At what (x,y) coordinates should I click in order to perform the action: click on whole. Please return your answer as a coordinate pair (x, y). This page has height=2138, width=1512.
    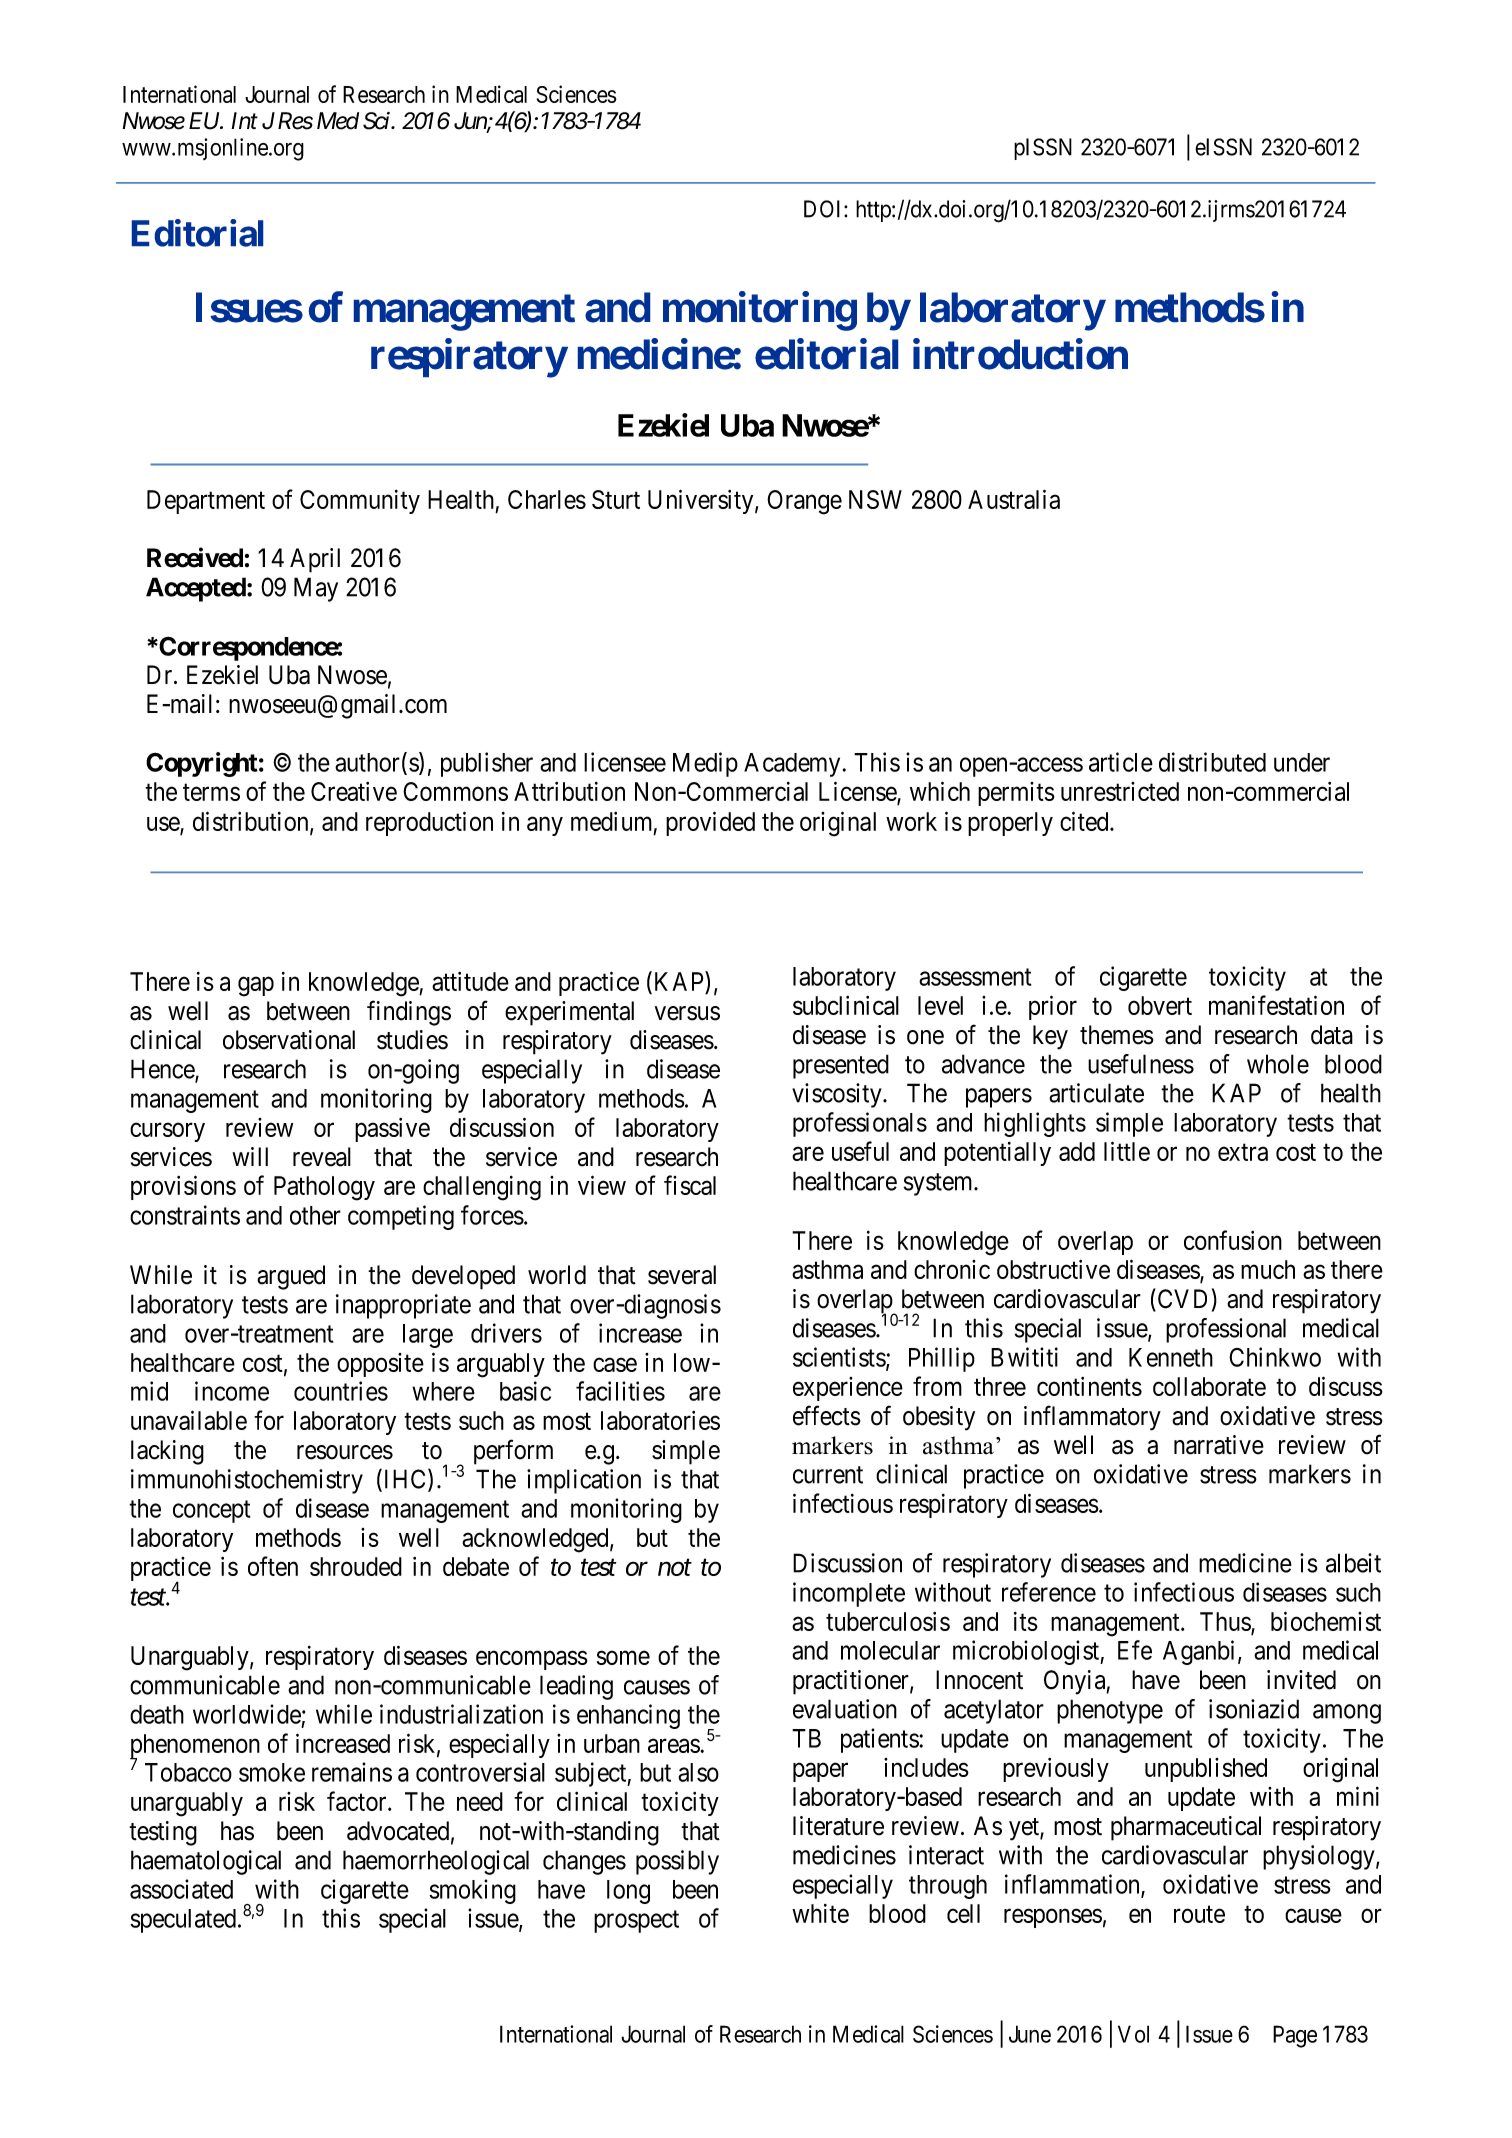
    Looking at the image, I should click on (1278, 1064).
